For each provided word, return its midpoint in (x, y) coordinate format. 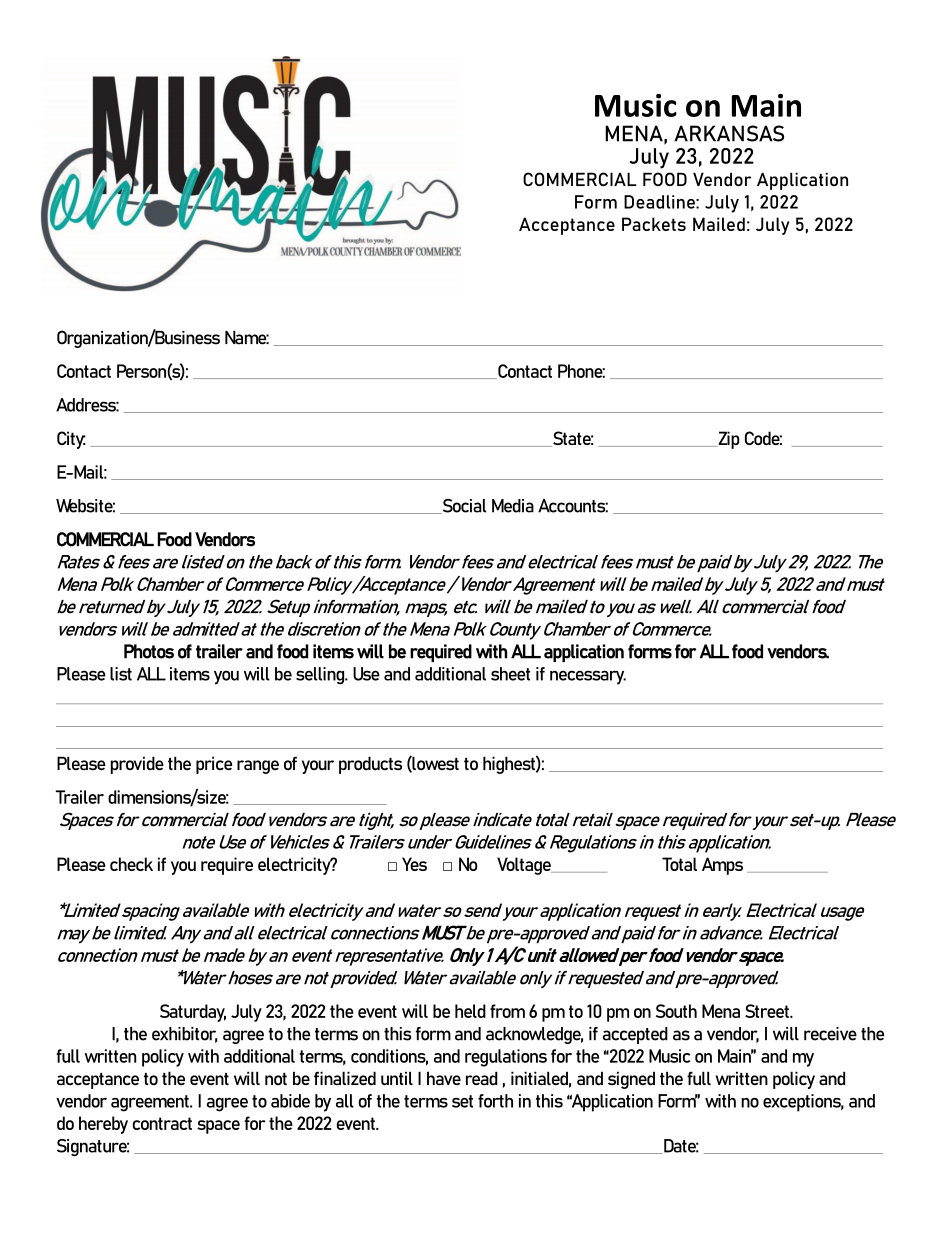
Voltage (525, 866)
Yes (414, 864)
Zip (728, 440)
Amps (722, 866)
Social (463, 506)
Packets (654, 224)
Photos (149, 651)
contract (162, 1123)
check (131, 864)
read (482, 1078)
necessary (588, 677)
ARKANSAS (729, 133)
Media (513, 506)
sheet (510, 674)
